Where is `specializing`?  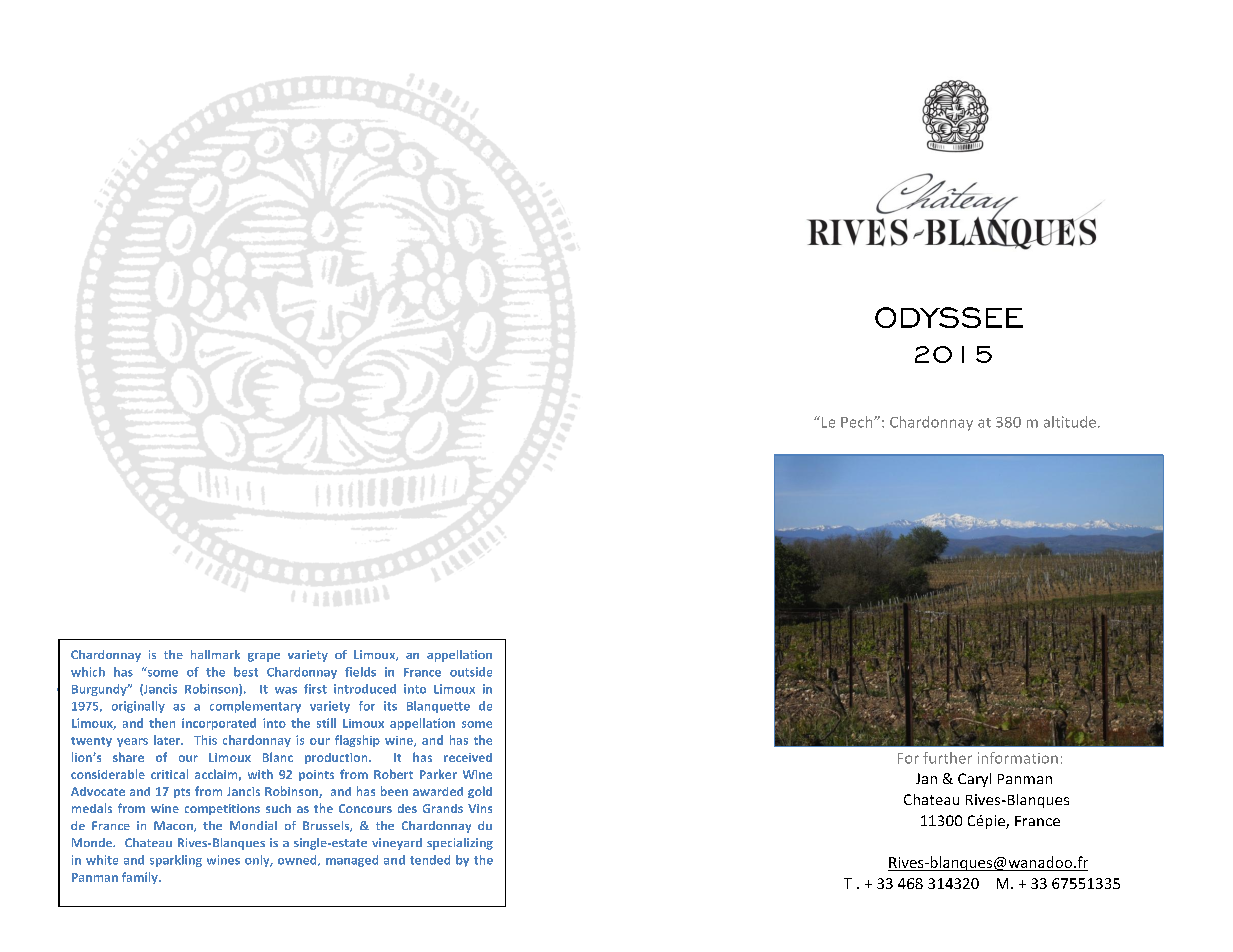 specializing is located at coordinates (460, 844).
